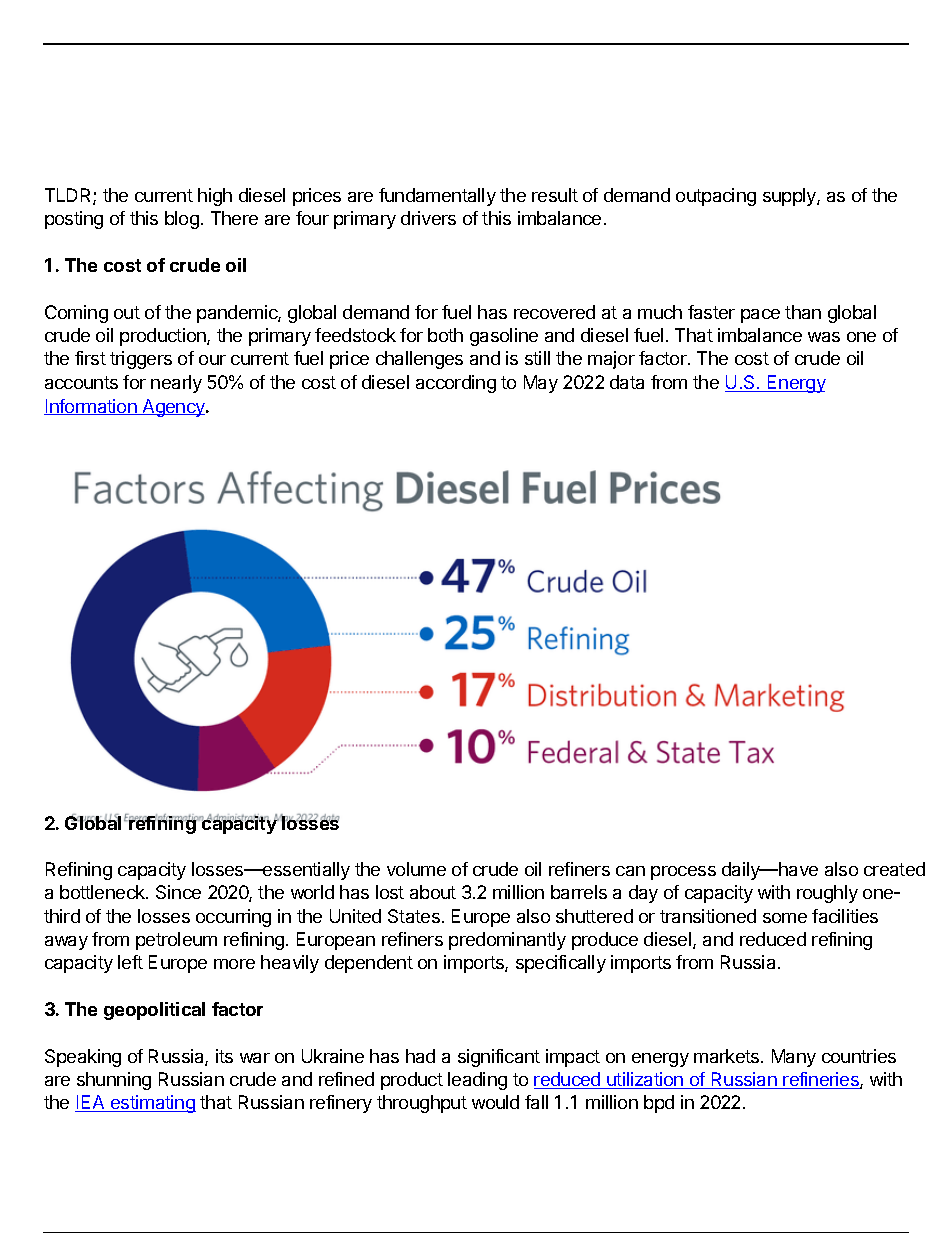 The image size is (952, 1233). I want to click on was, so click(824, 337).
